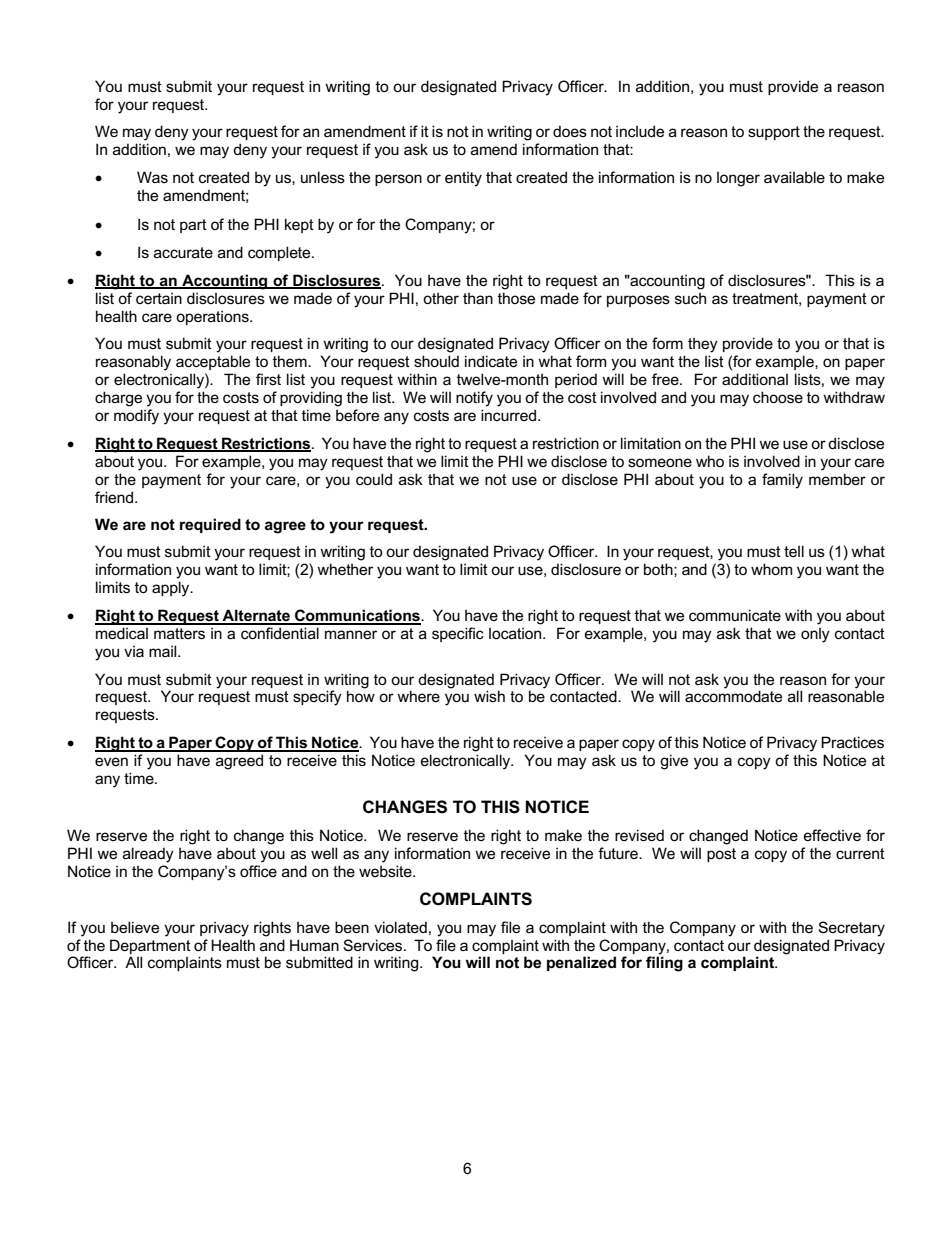  Describe the element at coordinates (851, 929) in the screenshot. I see `Secretary` at that location.
